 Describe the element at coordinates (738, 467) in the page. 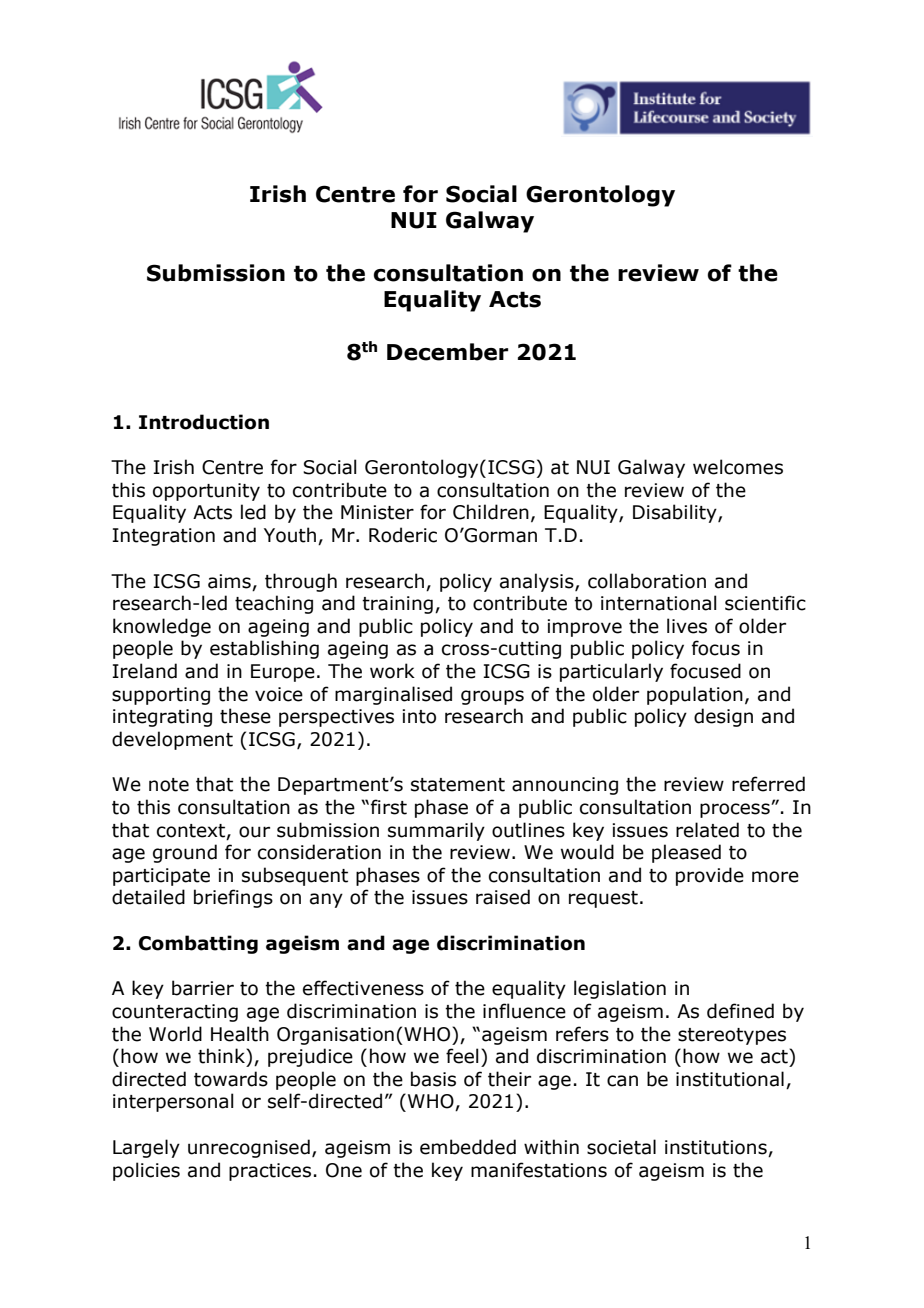

I see `welcomes` at that location.
